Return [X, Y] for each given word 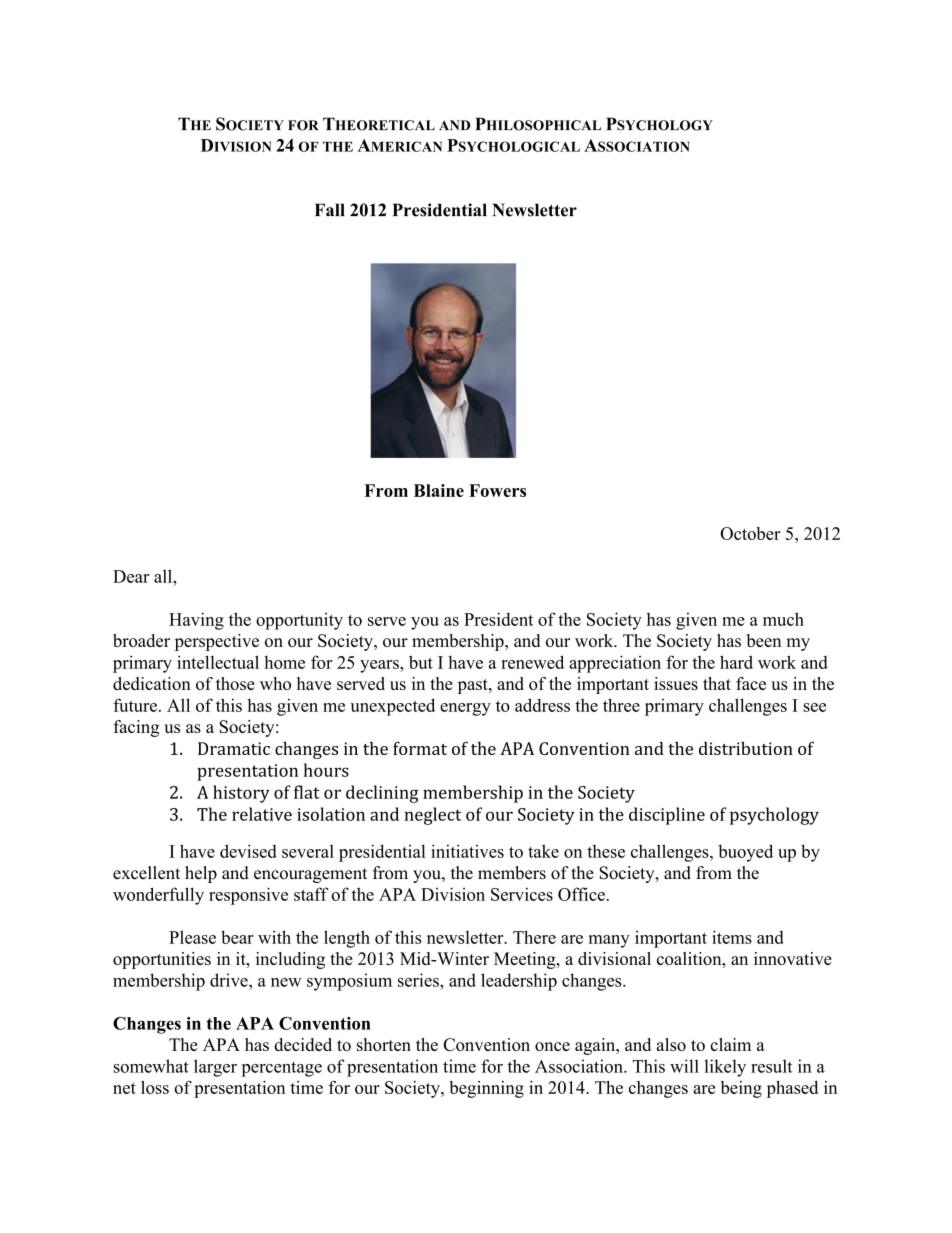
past [474, 686]
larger [215, 1068]
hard [736, 662]
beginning [486, 1089]
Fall [330, 210]
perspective [217, 642]
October [750, 533]
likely [725, 1068]
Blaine [439, 490]
